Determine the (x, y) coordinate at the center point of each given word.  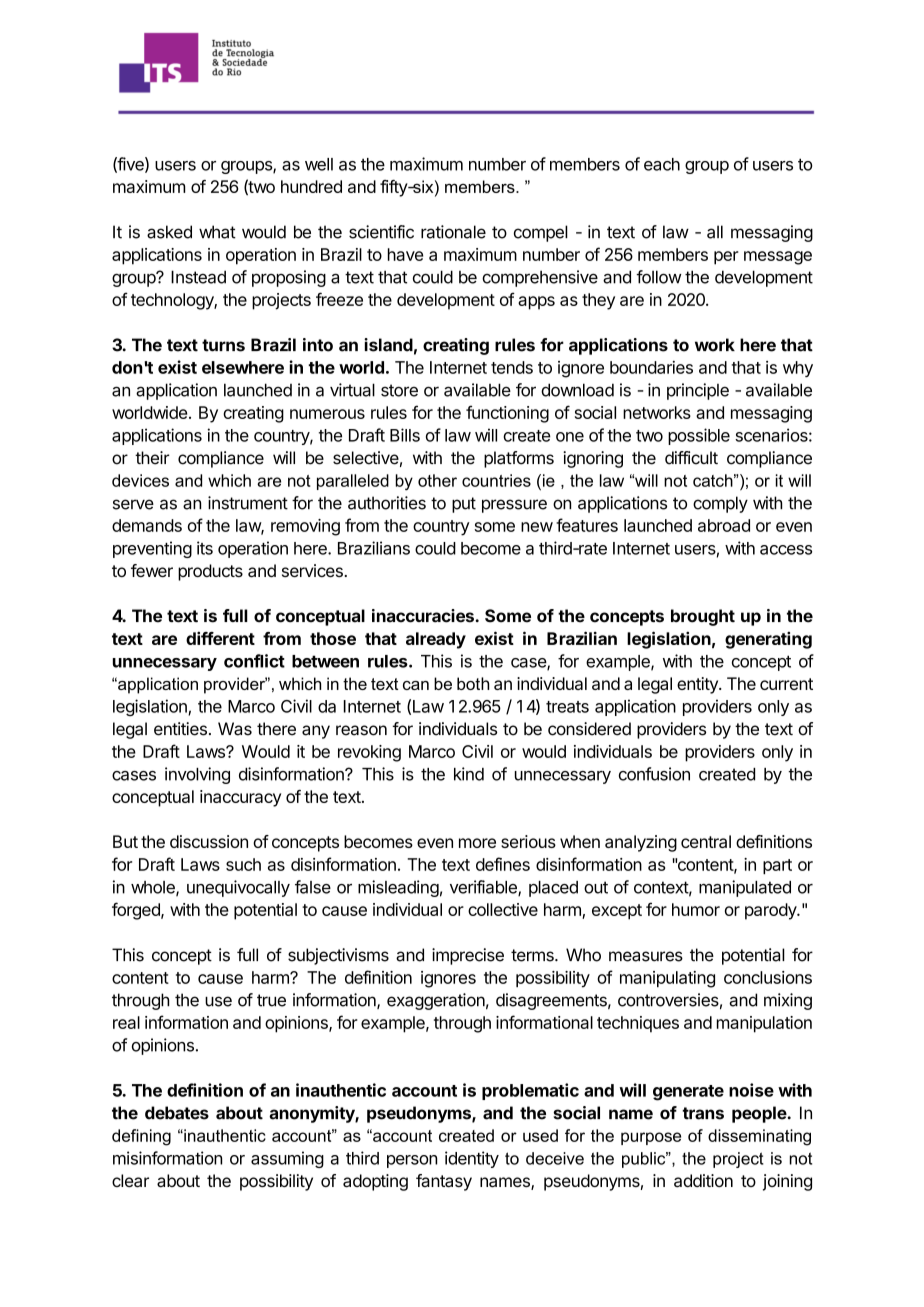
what (217, 232)
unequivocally (238, 888)
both (473, 683)
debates (177, 1113)
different (220, 638)
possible (699, 436)
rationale (453, 232)
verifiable (484, 888)
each (662, 164)
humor (696, 909)
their (152, 458)
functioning (507, 414)
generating (768, 640)
